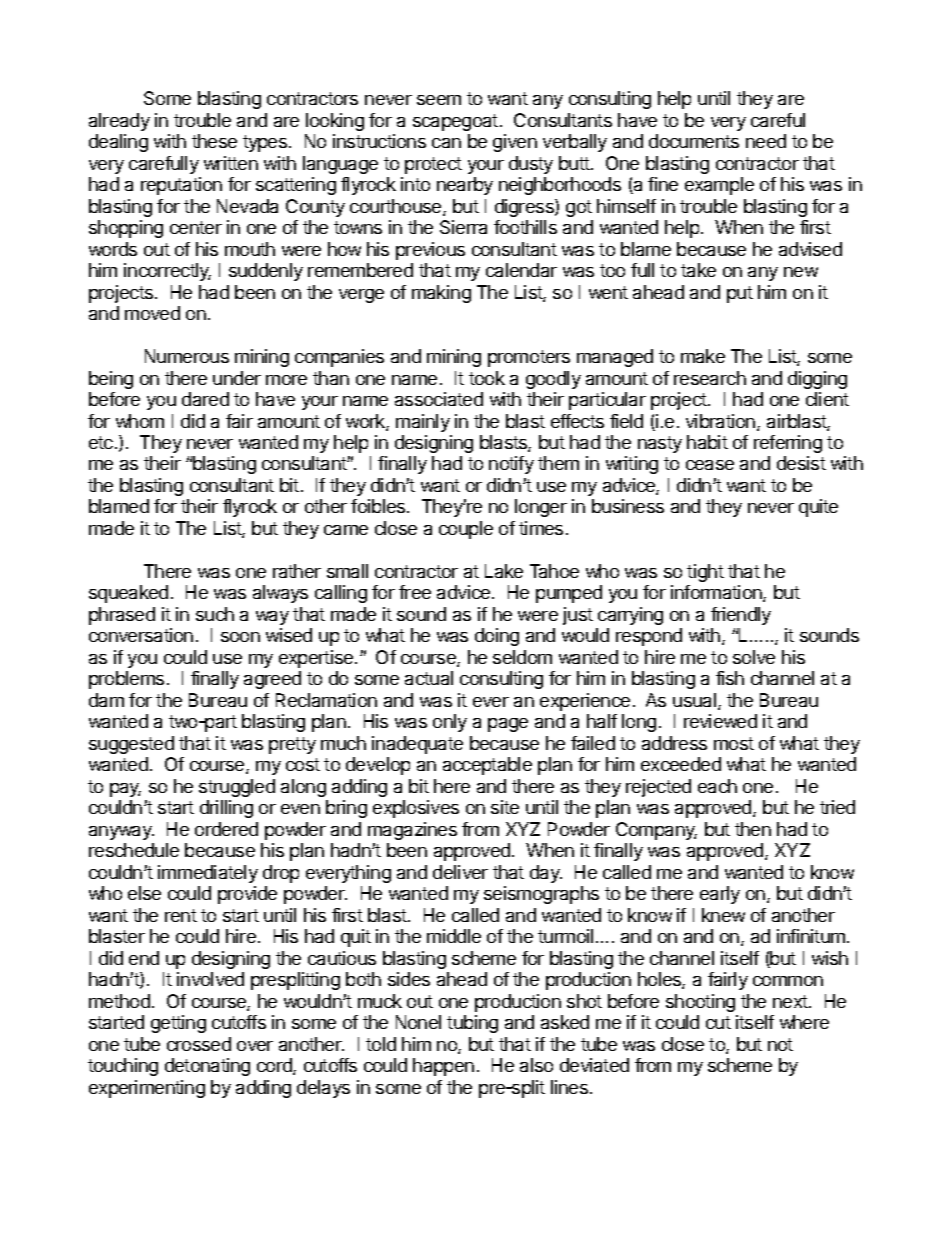 The image size is (952, 1233). What do you see at coordinates (710, 378) in the screenshot?
I see `research` at bounding box center [710, 378].
